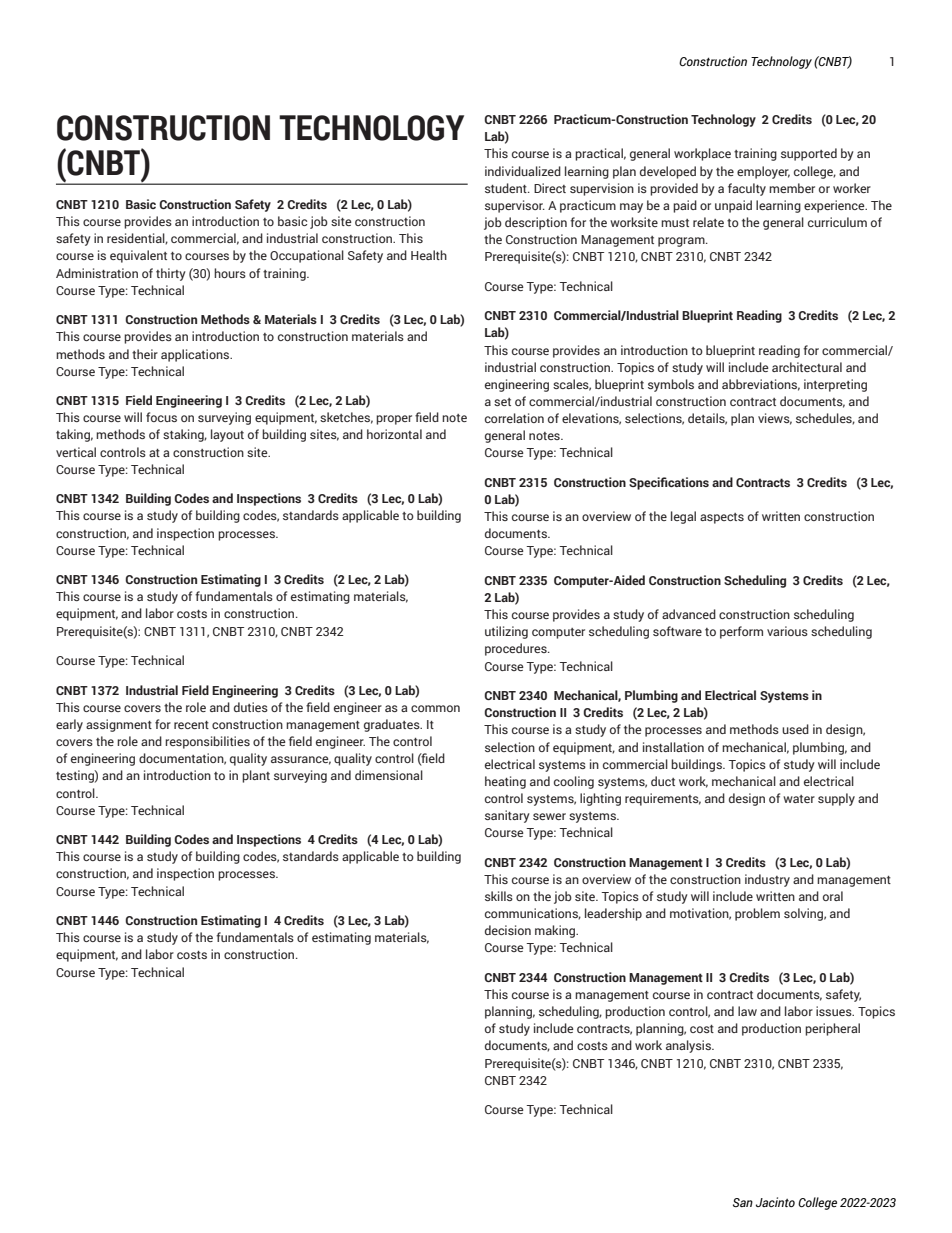 This screenshot has width=952, height=1233. What do you see at coordinates (394, 434) in the screenshot?
I see `horizontal` at bounding box center [394, 434].
